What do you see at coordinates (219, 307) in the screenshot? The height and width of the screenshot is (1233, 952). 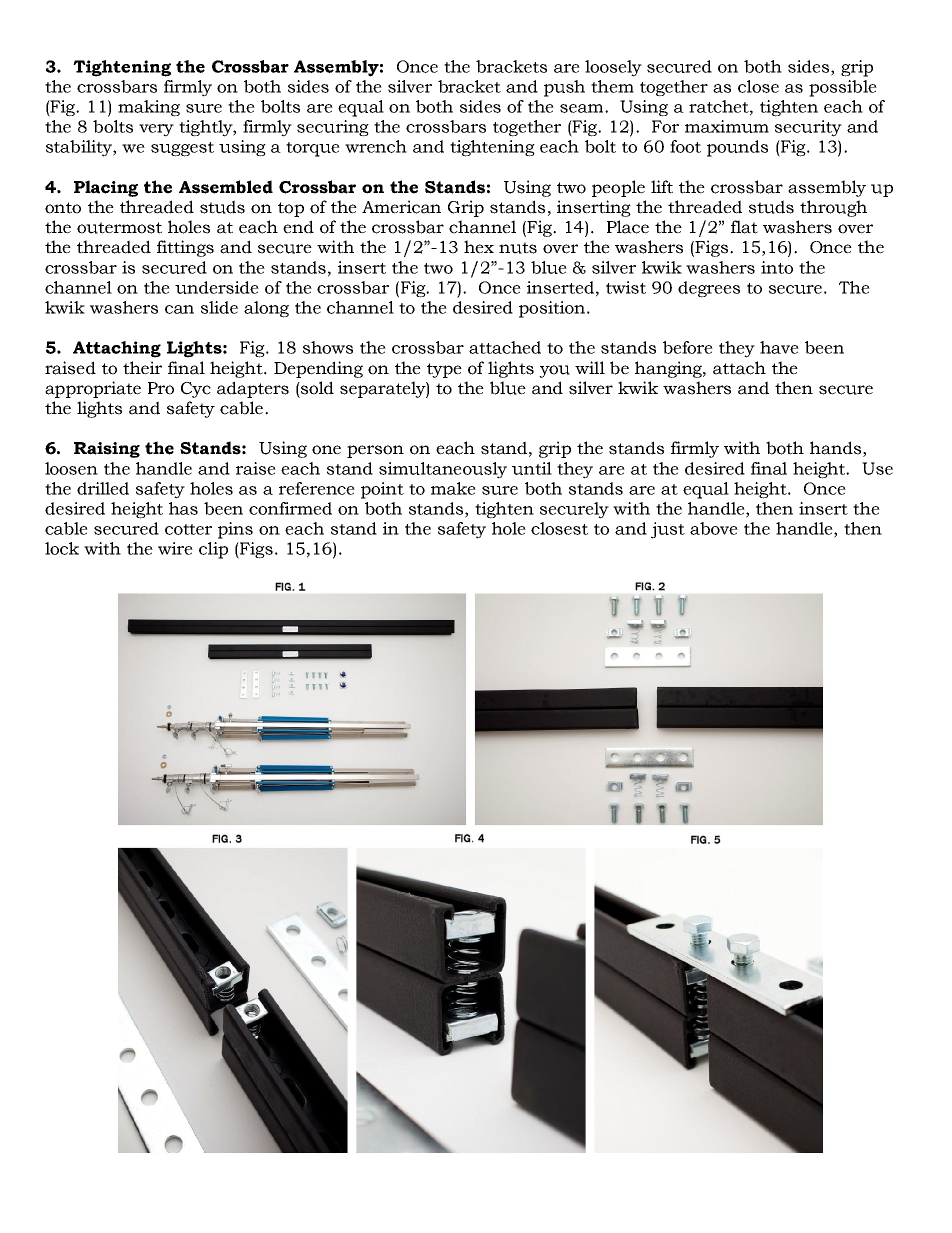 I see `slide` at bounding box center [219, 307].
